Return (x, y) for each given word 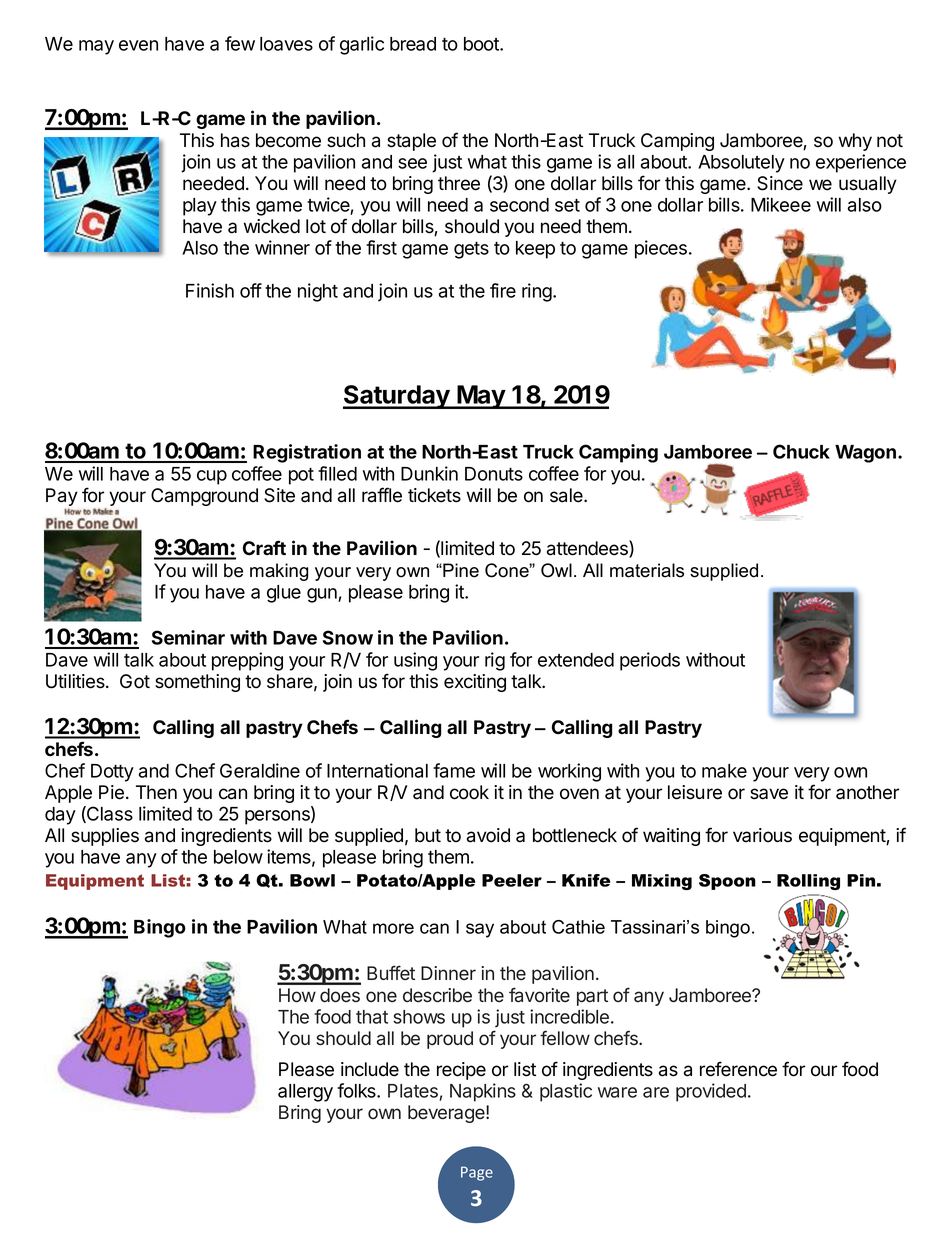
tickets (434, 495)
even (138, 45)
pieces (661, 249)
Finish (210, 290)
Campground (204, 497)
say (480, 930)
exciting (475, 683)
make (724, 771)
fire (503, 290)
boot (482, 44)
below (238, 857)
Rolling (808, 882)
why (855, 142)
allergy (305, 1093)
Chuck (801, 451)
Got (135, 681)
